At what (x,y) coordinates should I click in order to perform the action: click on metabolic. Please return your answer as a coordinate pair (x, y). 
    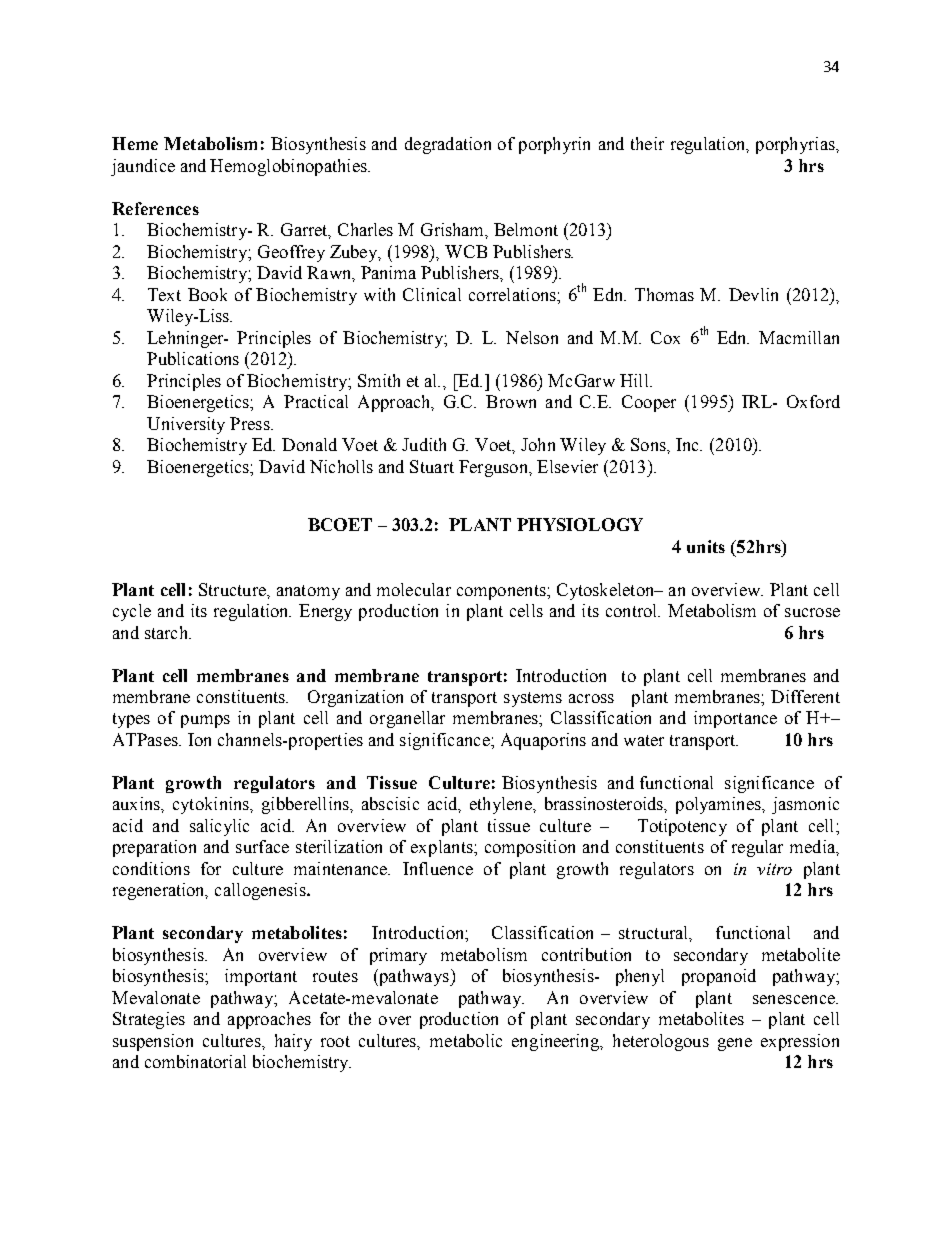
    Looking at the image, I should click on (466, 1040).
